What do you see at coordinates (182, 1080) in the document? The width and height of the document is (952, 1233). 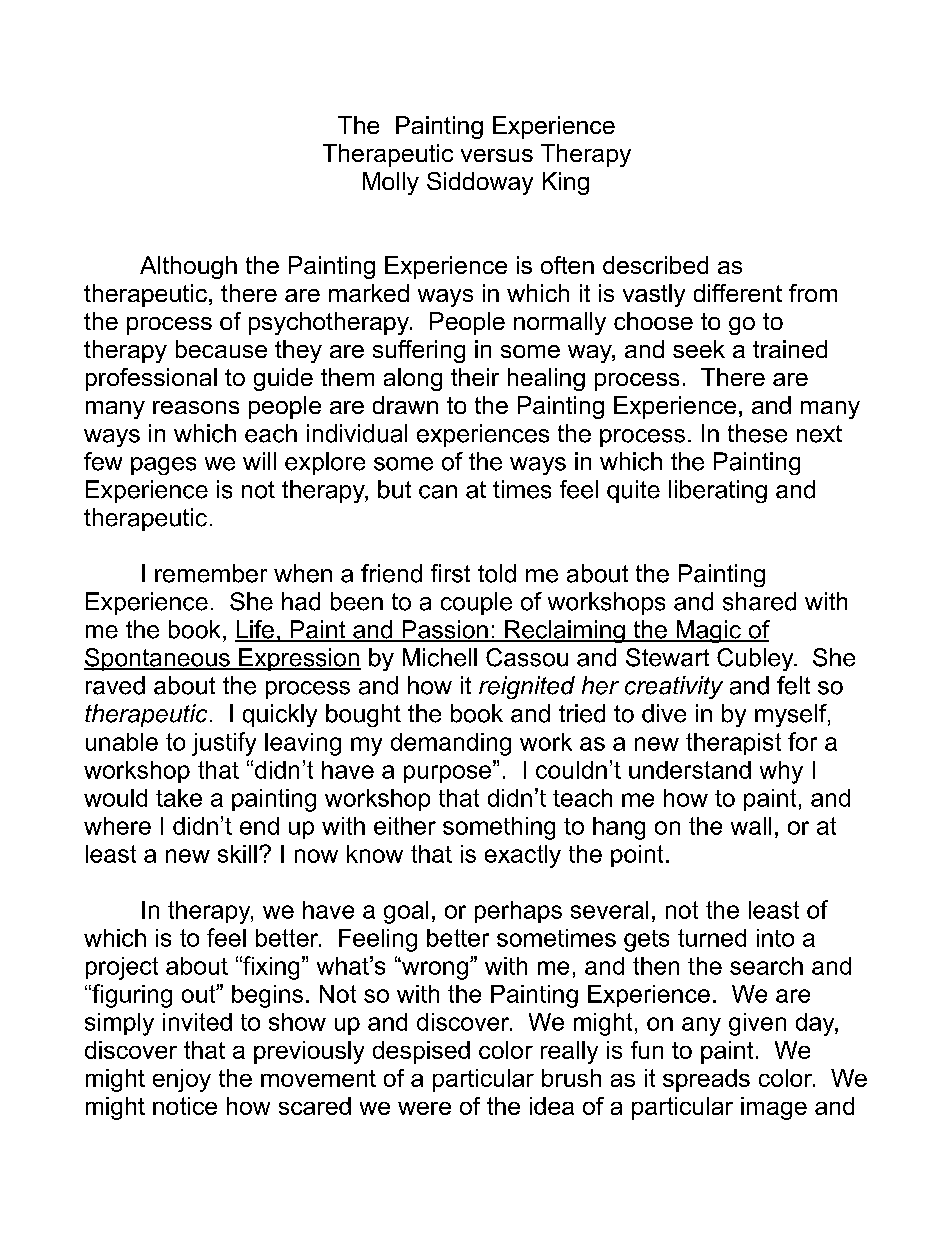 I see `enjoy` at bounding box center [182, 1080].
